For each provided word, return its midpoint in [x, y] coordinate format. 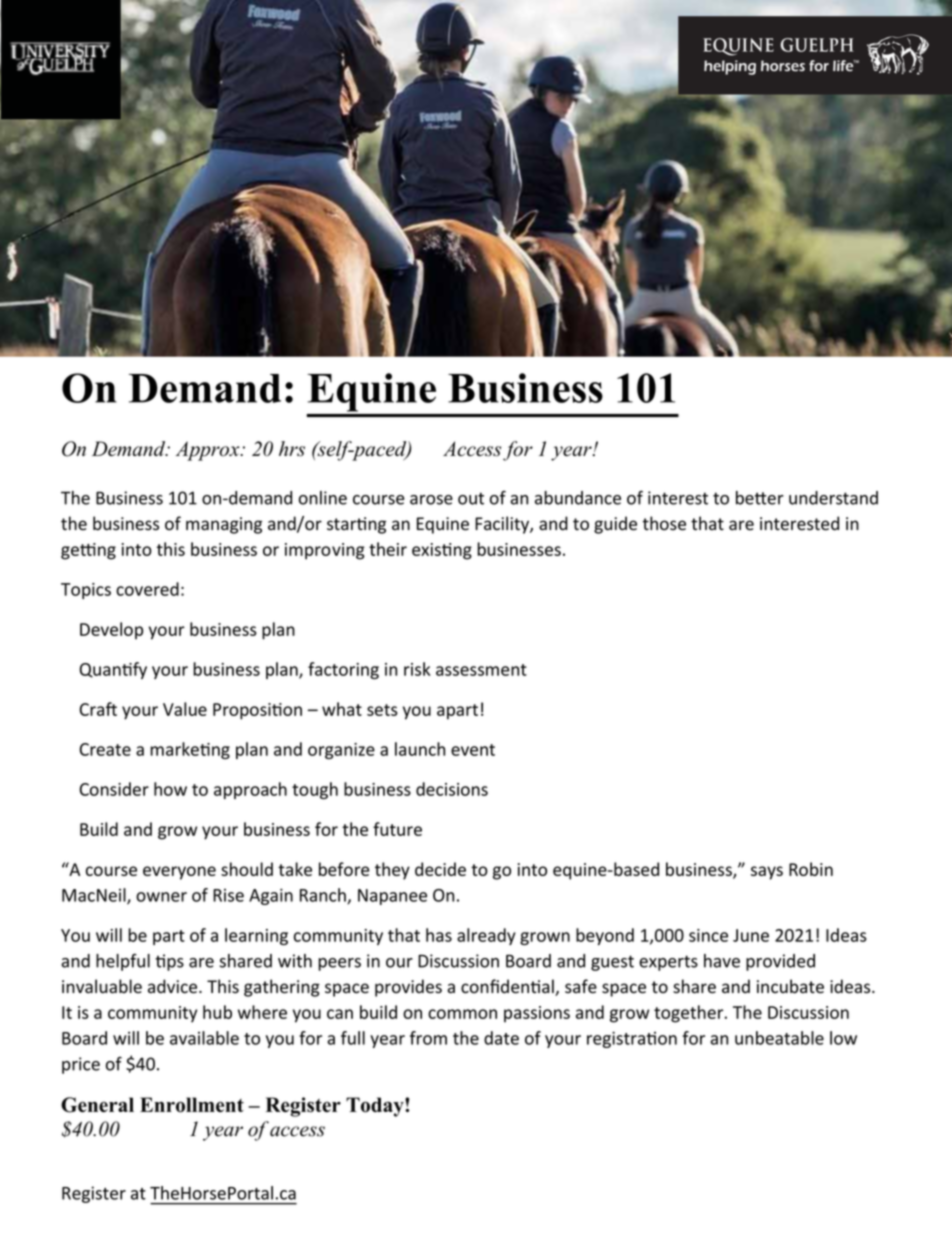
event [473, 750]
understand [833, 498]
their [388, 549]
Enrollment [192, 1105]
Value [185, 709]
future [397, 829]
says [767, 873]
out [471, 498]
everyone [179, 873]
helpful [123, 962]
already [486, 936]
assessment [481, 670]
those [664, 523]
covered [147, 589]
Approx [209, 451]
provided [780, 962]
